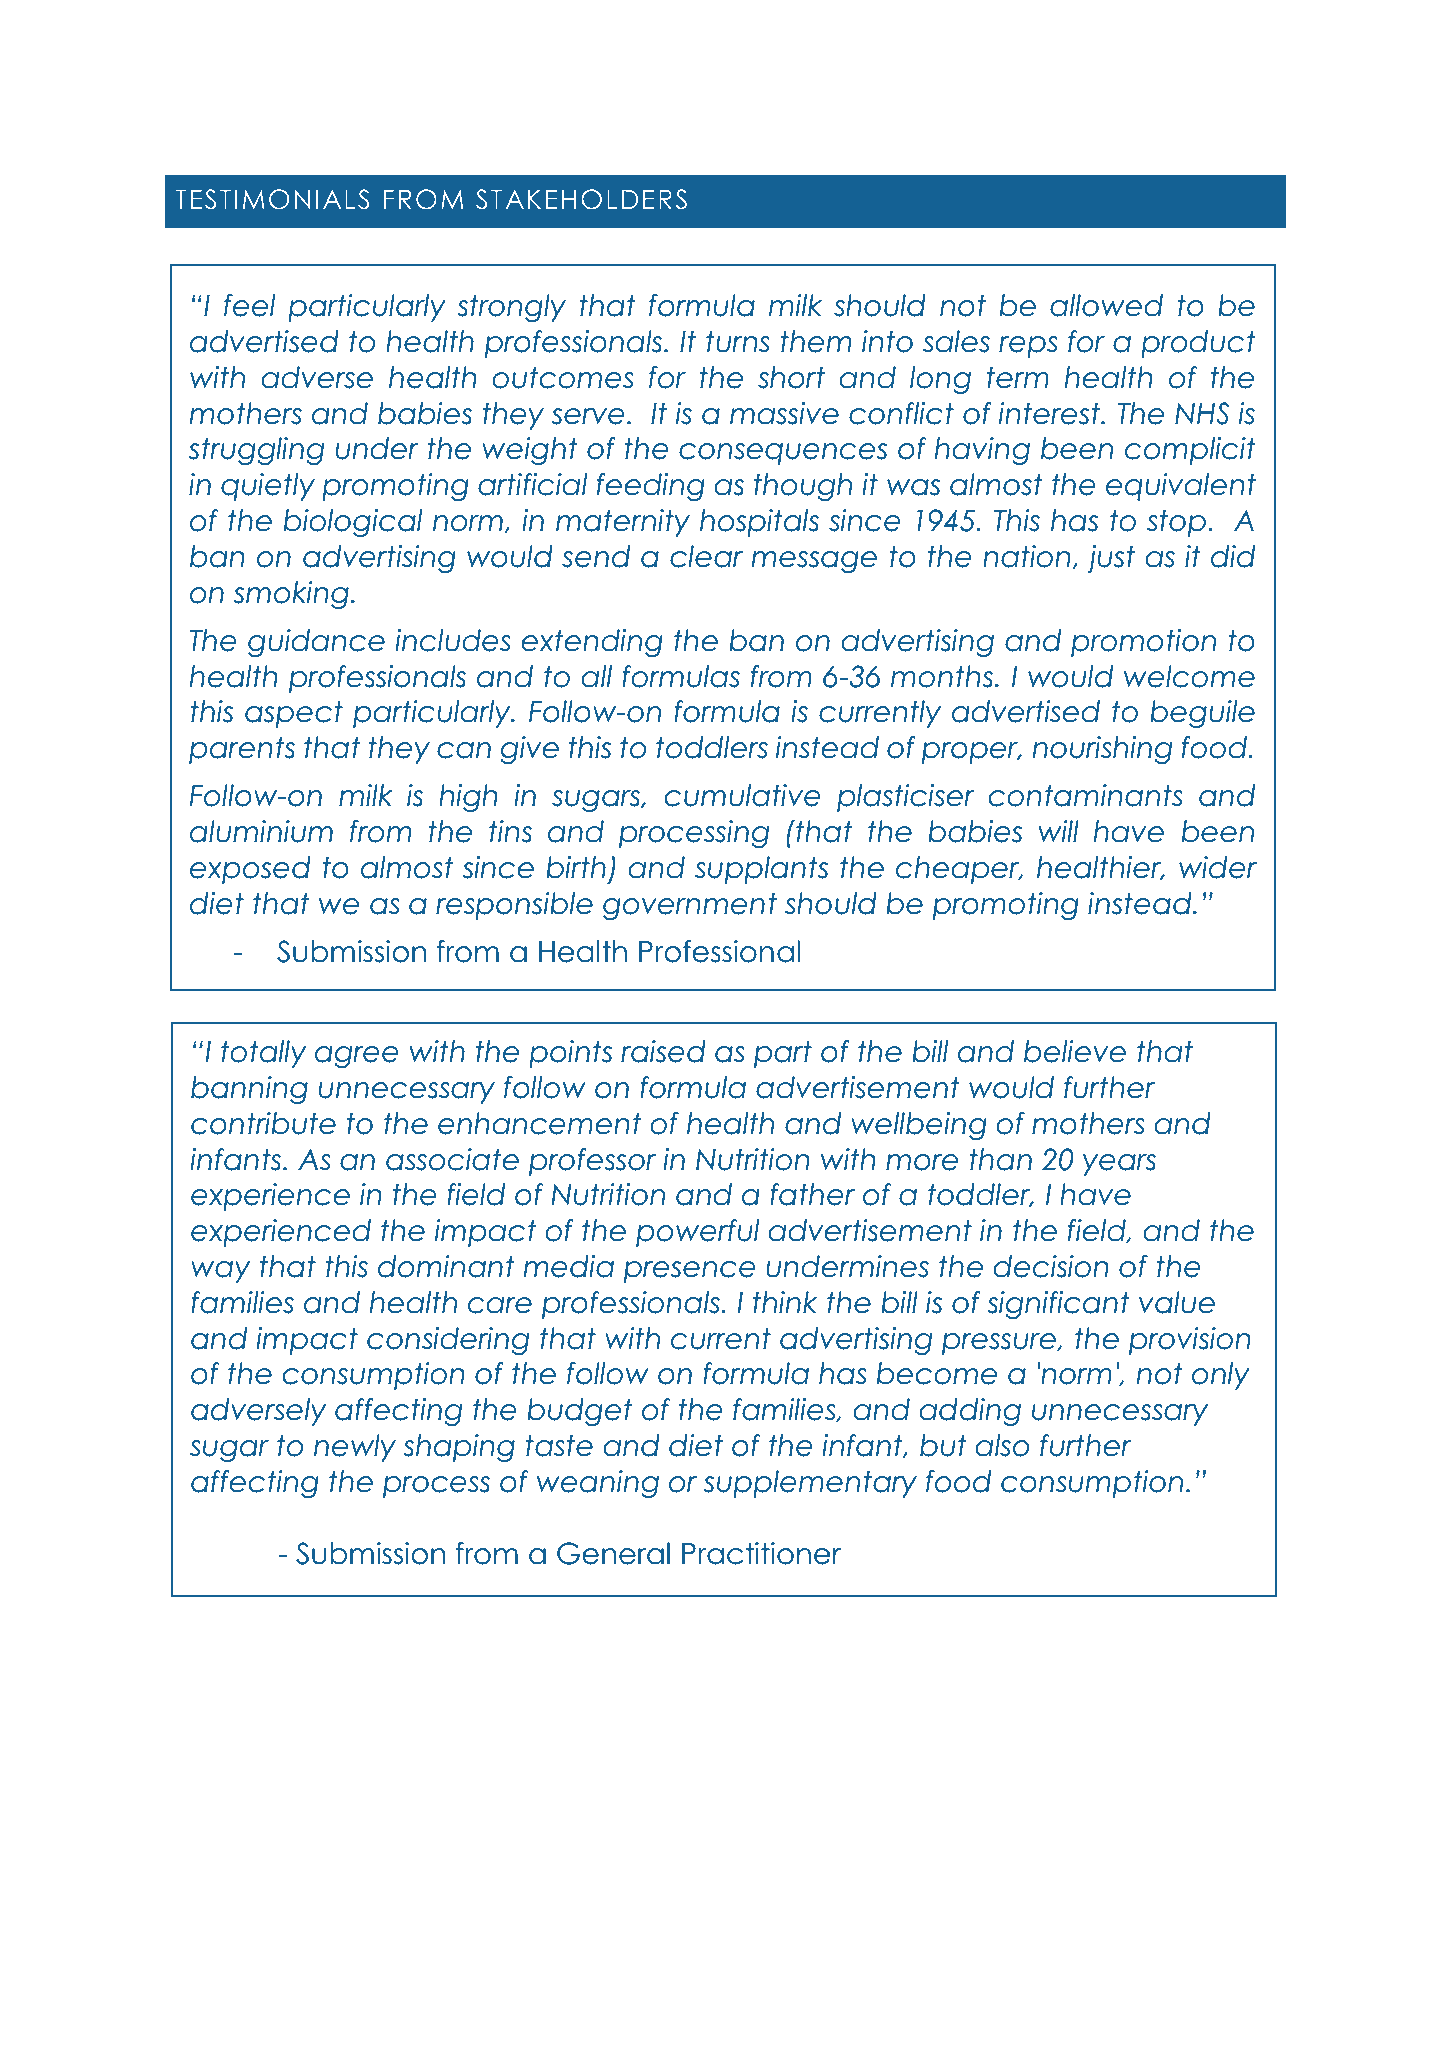  What do you see at coordinates (1111, 559) in the document?
I see `just` at bounding box center [1111, 559].
